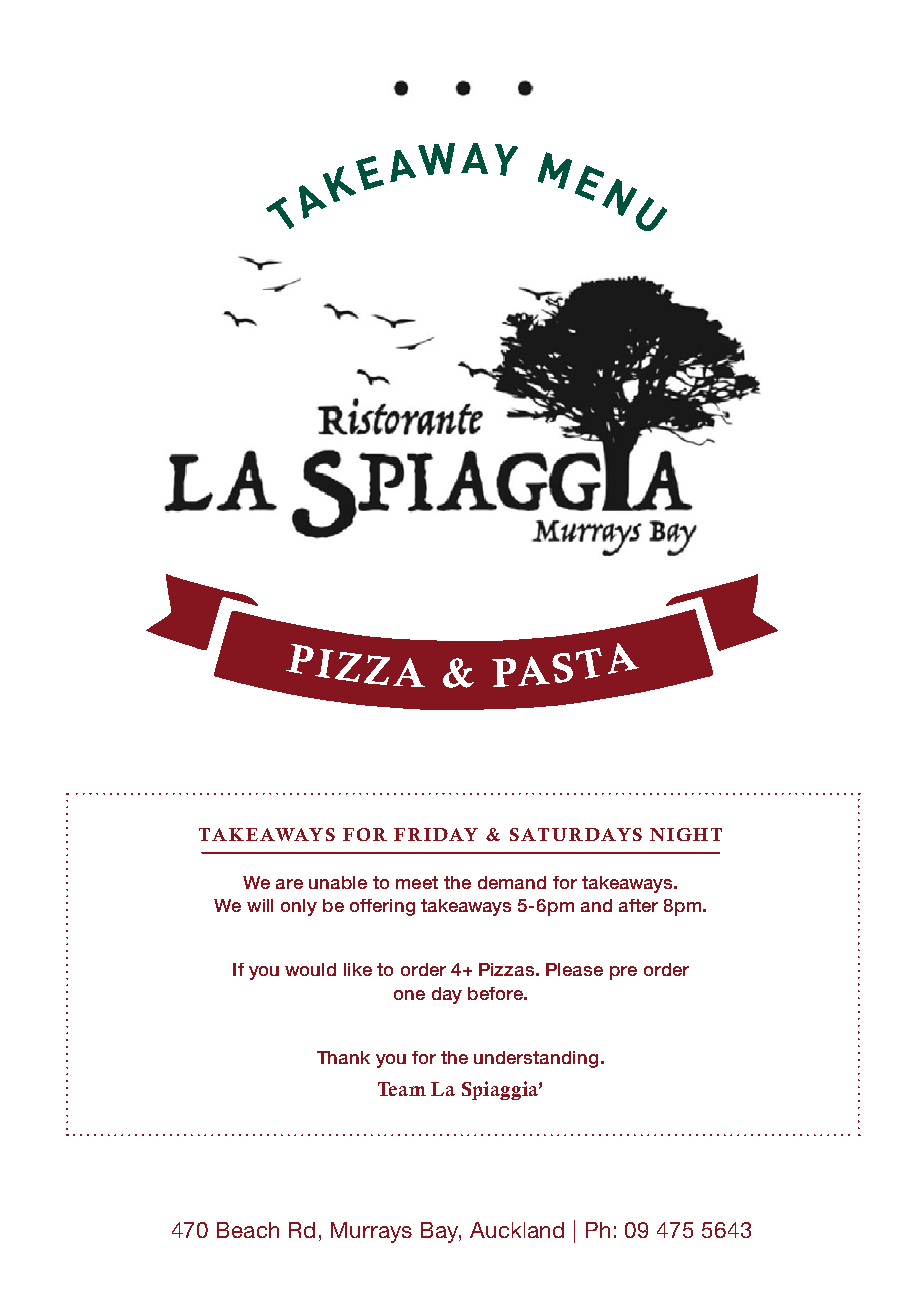 Image resolution: width=924 pixels, height=1308 pixels. Describe the element at coordinates (338, 882) in the screenshot. I see `unable` at that location.
